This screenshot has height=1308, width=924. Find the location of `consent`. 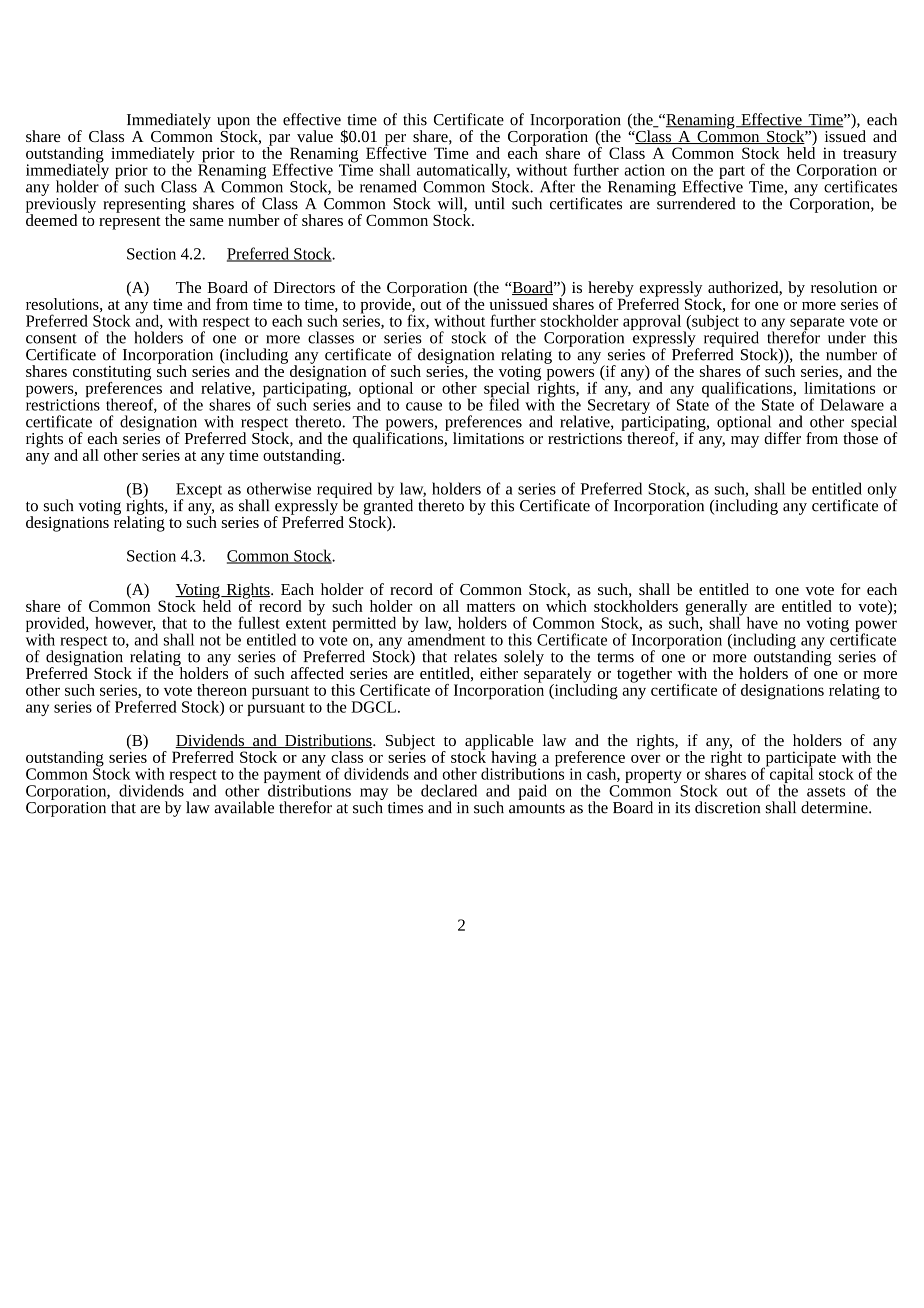

consent is located at coordinates (51, 339).
